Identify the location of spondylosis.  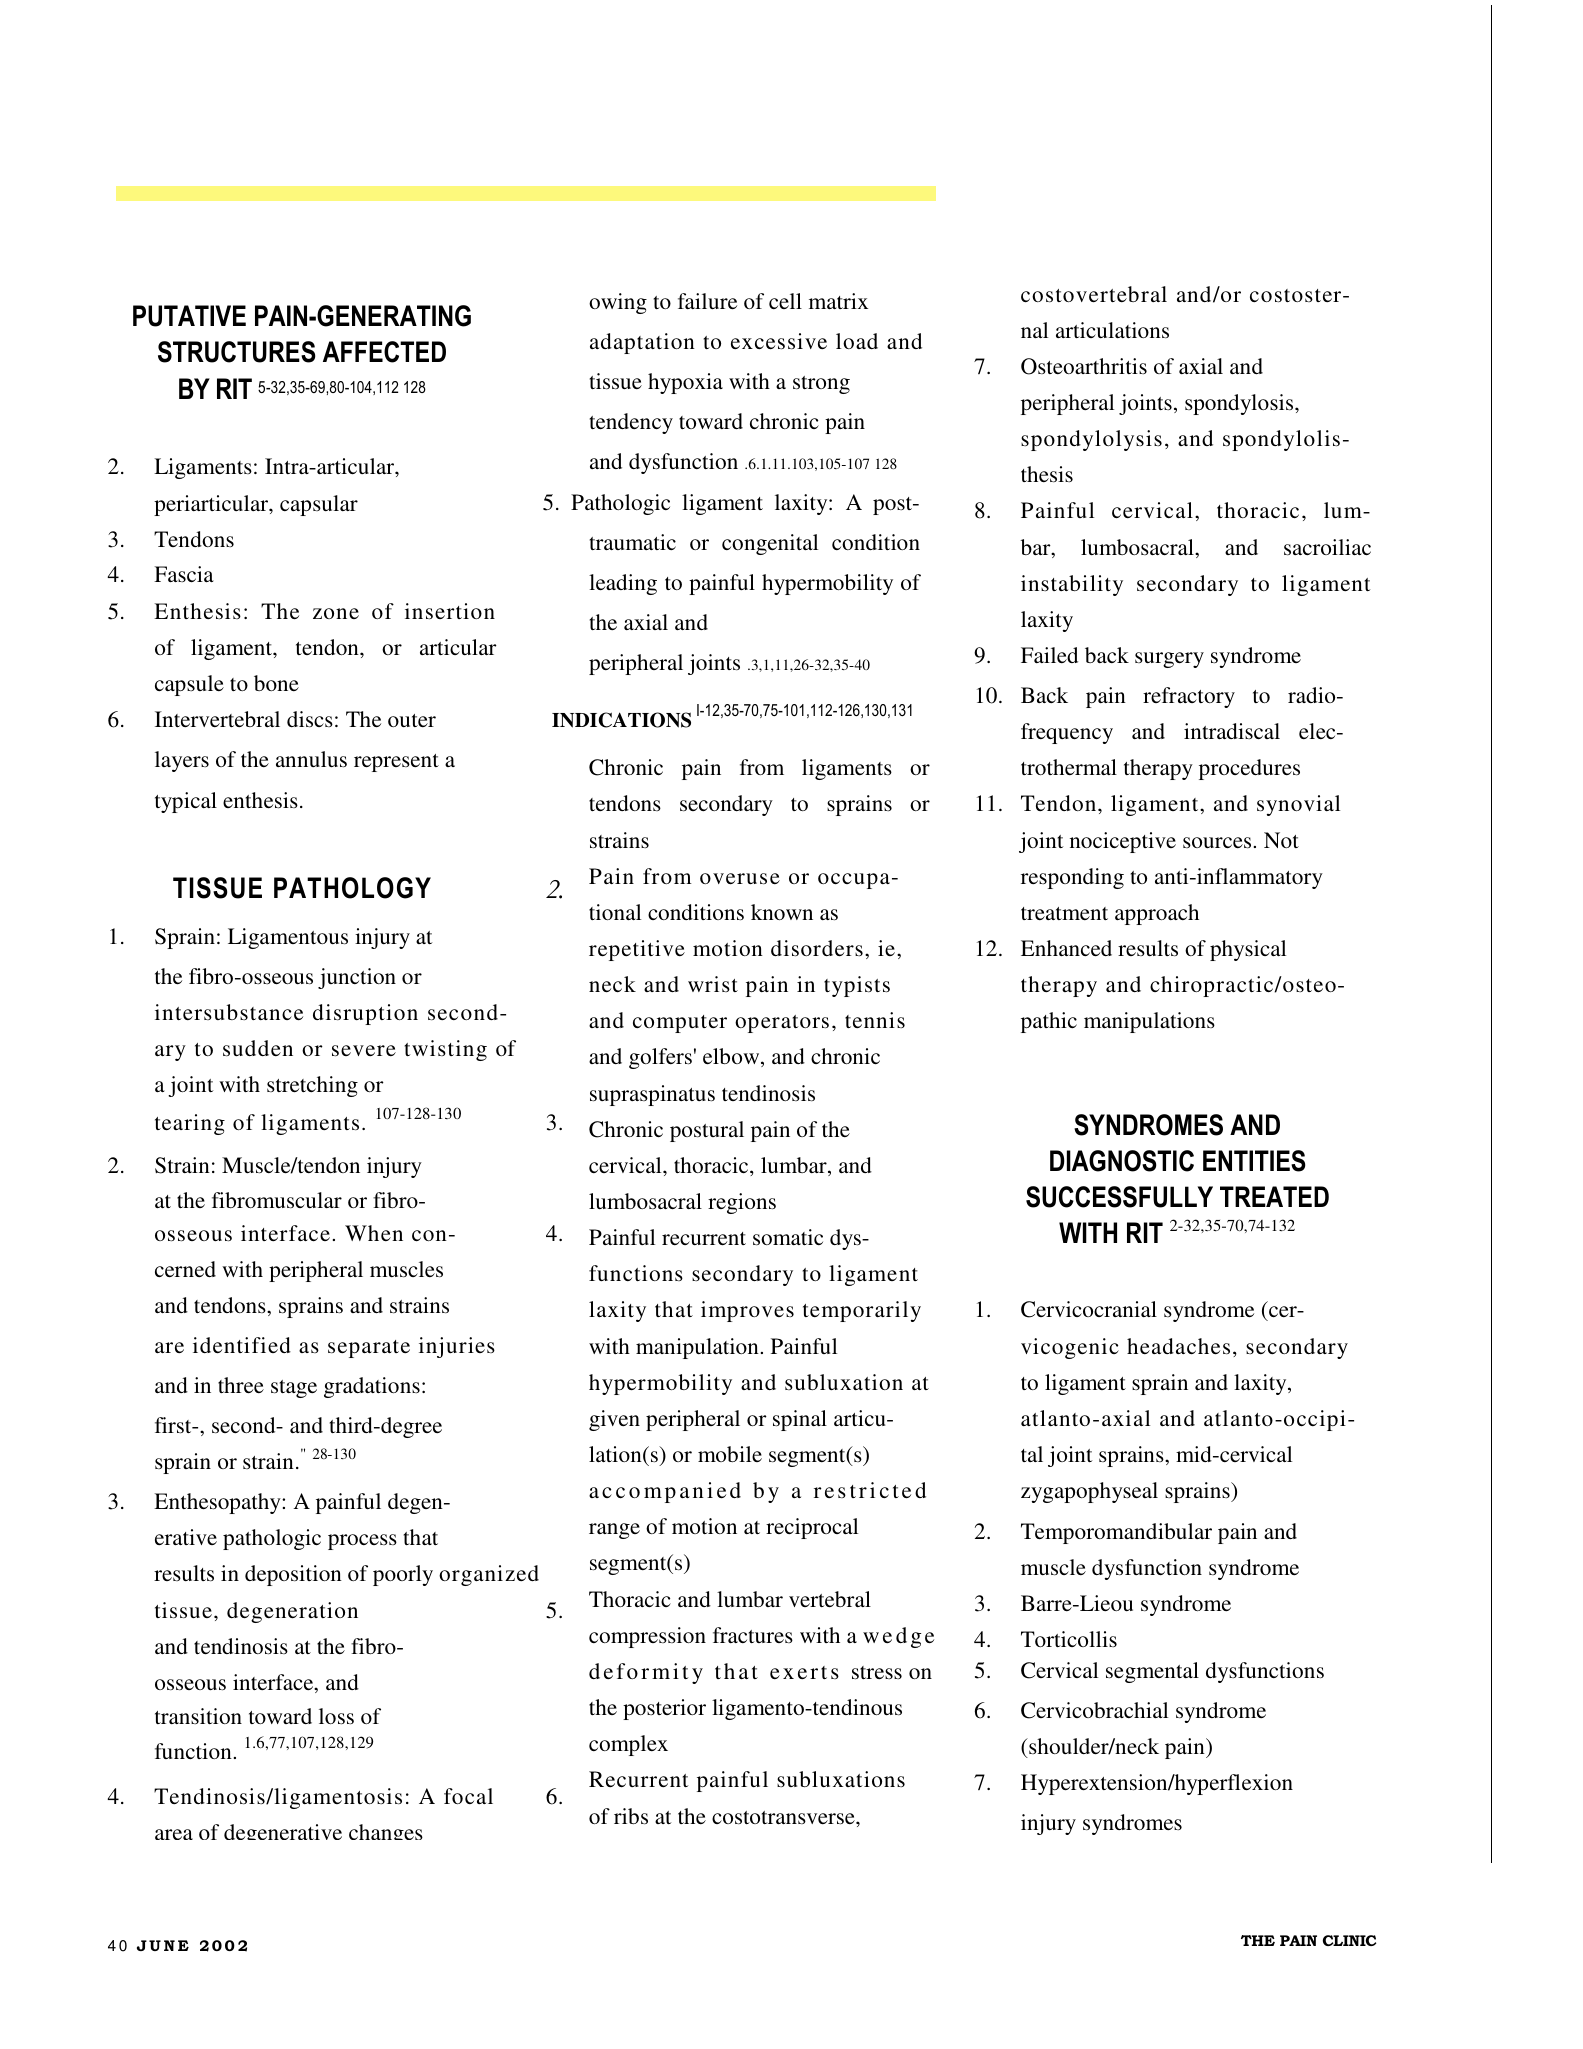
(1240, 404).
